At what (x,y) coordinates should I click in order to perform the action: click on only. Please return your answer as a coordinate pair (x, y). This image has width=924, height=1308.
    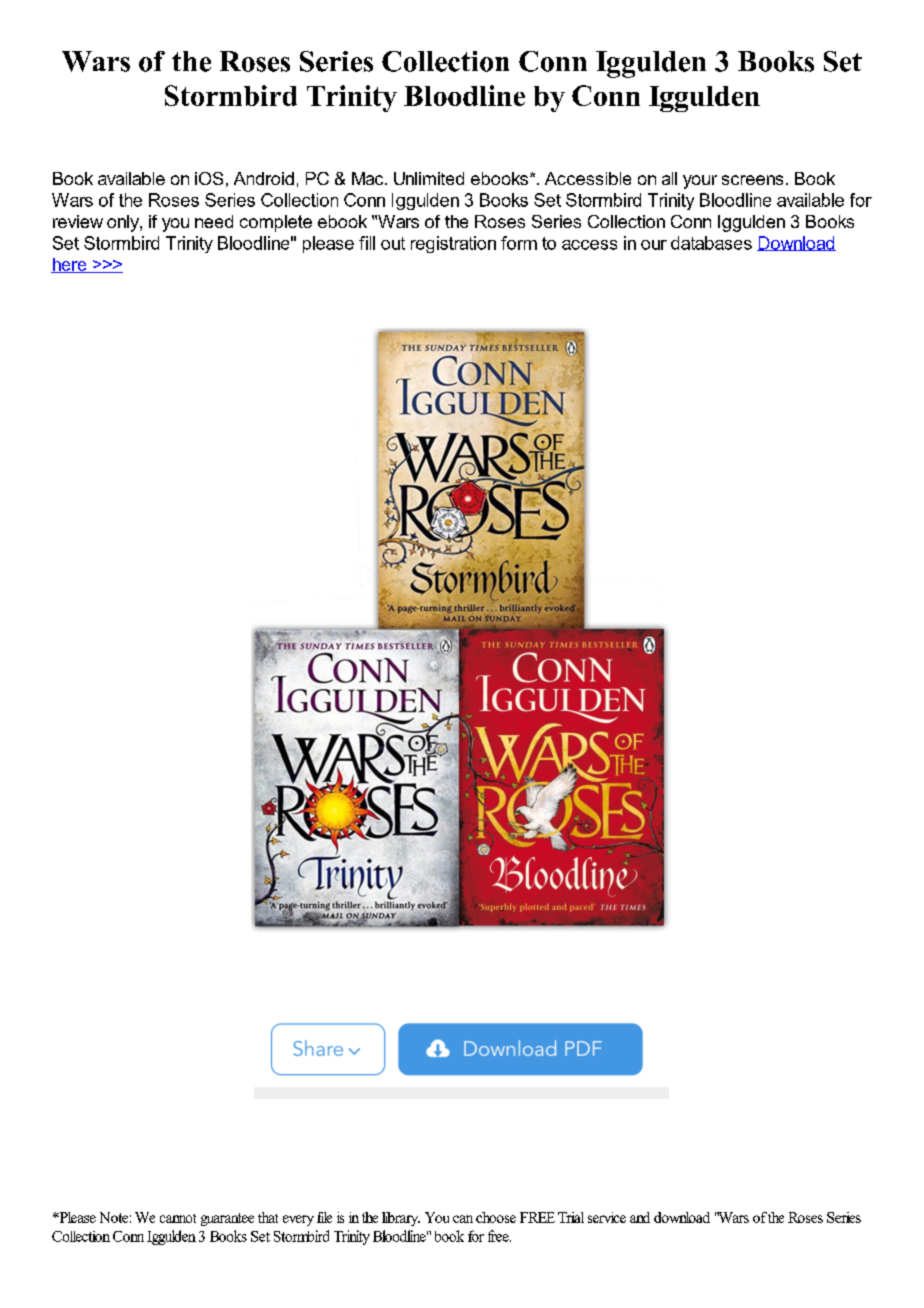
    Looking at the image, I should click on (124, 223).
